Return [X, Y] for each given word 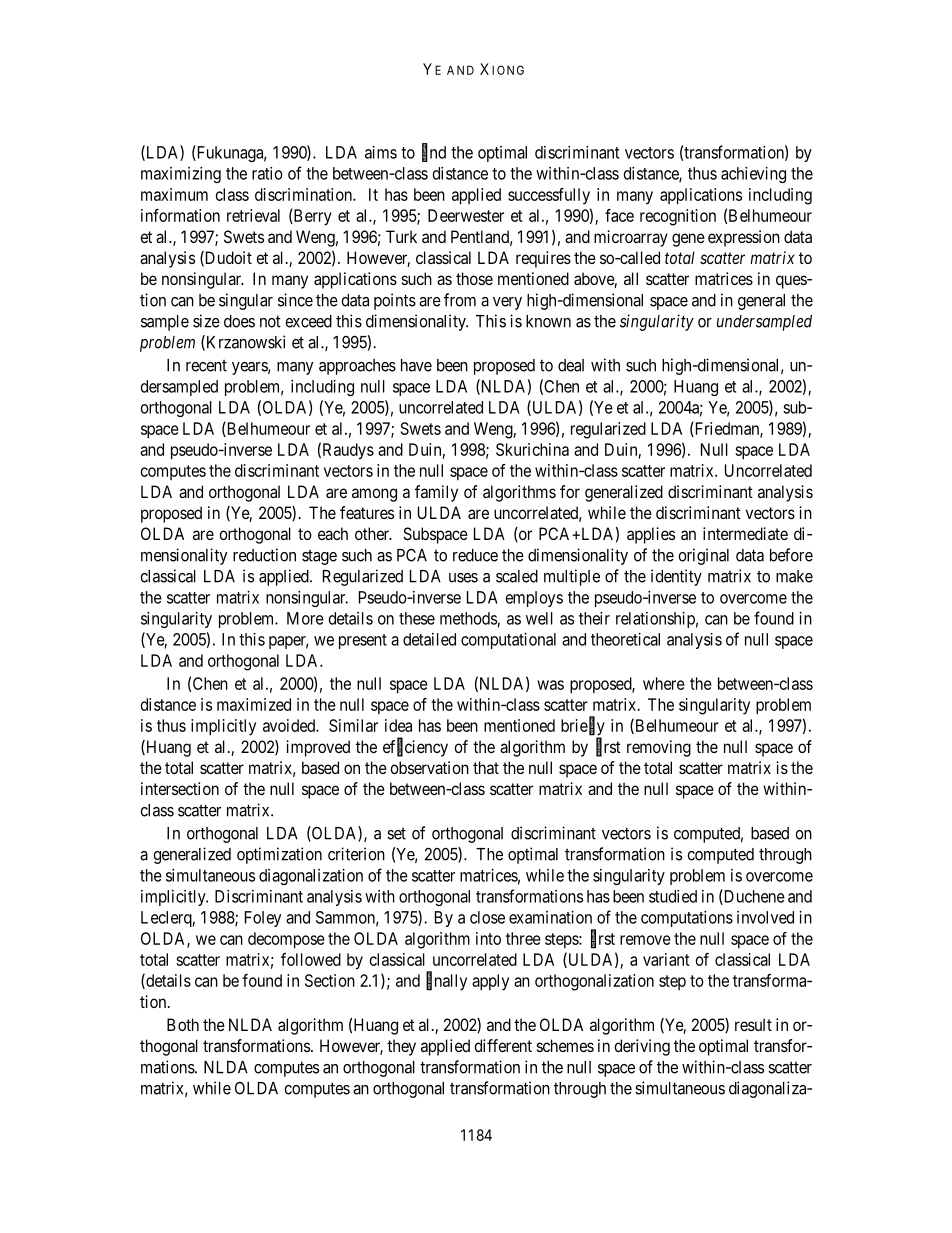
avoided [290, 725]
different [503, 1045]
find [434, 152]
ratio [267, 173]
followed [311, 959]
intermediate [745, 533]
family [436, 493]
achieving [753, 175]
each [333, 533]
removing [659, 748]
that [486, 767]
